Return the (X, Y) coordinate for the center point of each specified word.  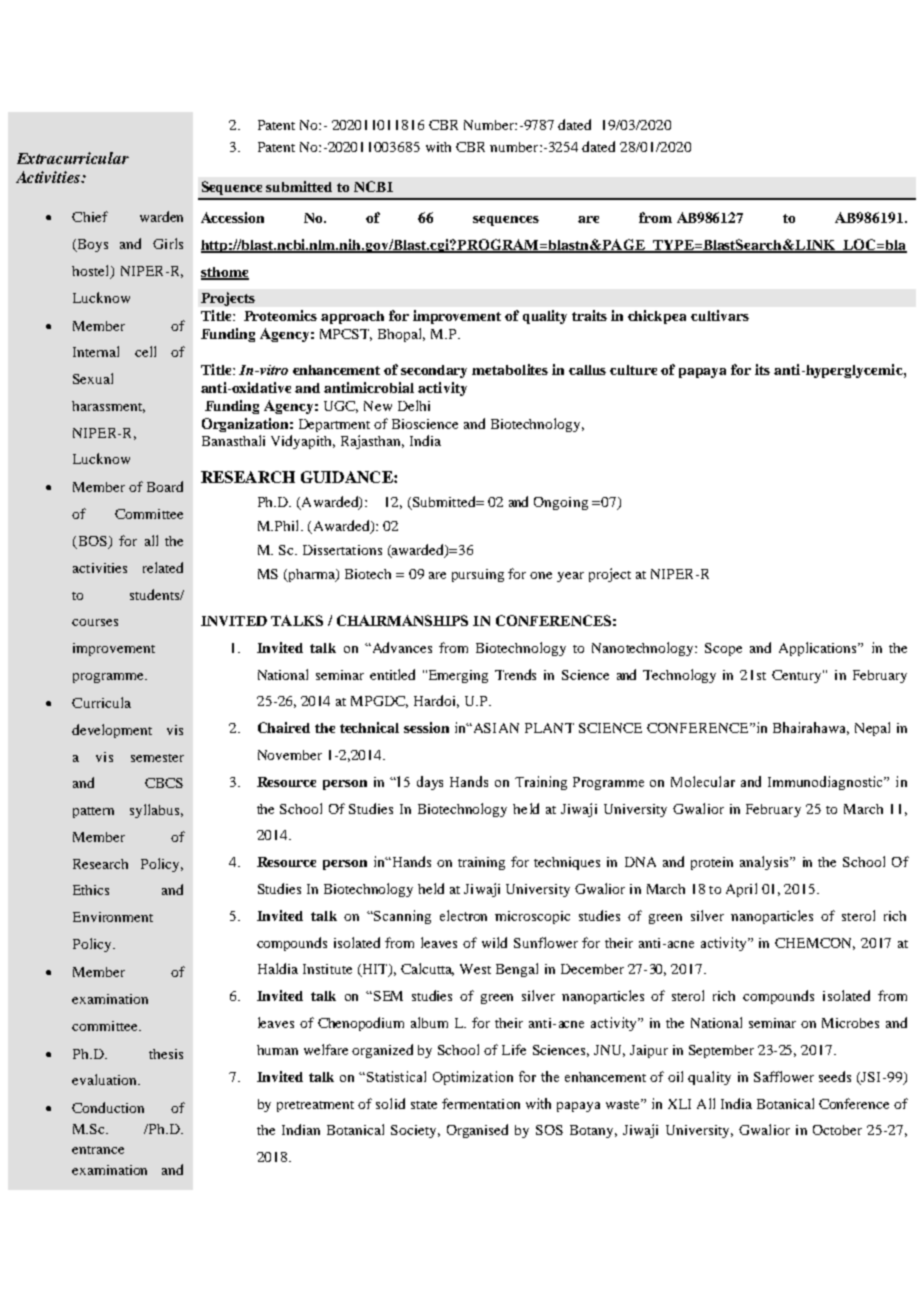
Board (165, 486)
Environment (113, 917)
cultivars (720, 315)
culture (633, 370)
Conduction (108, 1107)
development (112, 731)
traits (589, 315)
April (741, 890)
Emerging (458, 676)
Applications (819, 649)
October (837, 1130)
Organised (477, 1131)
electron (463, 915)
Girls (168, 243)
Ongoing (561, 503)
